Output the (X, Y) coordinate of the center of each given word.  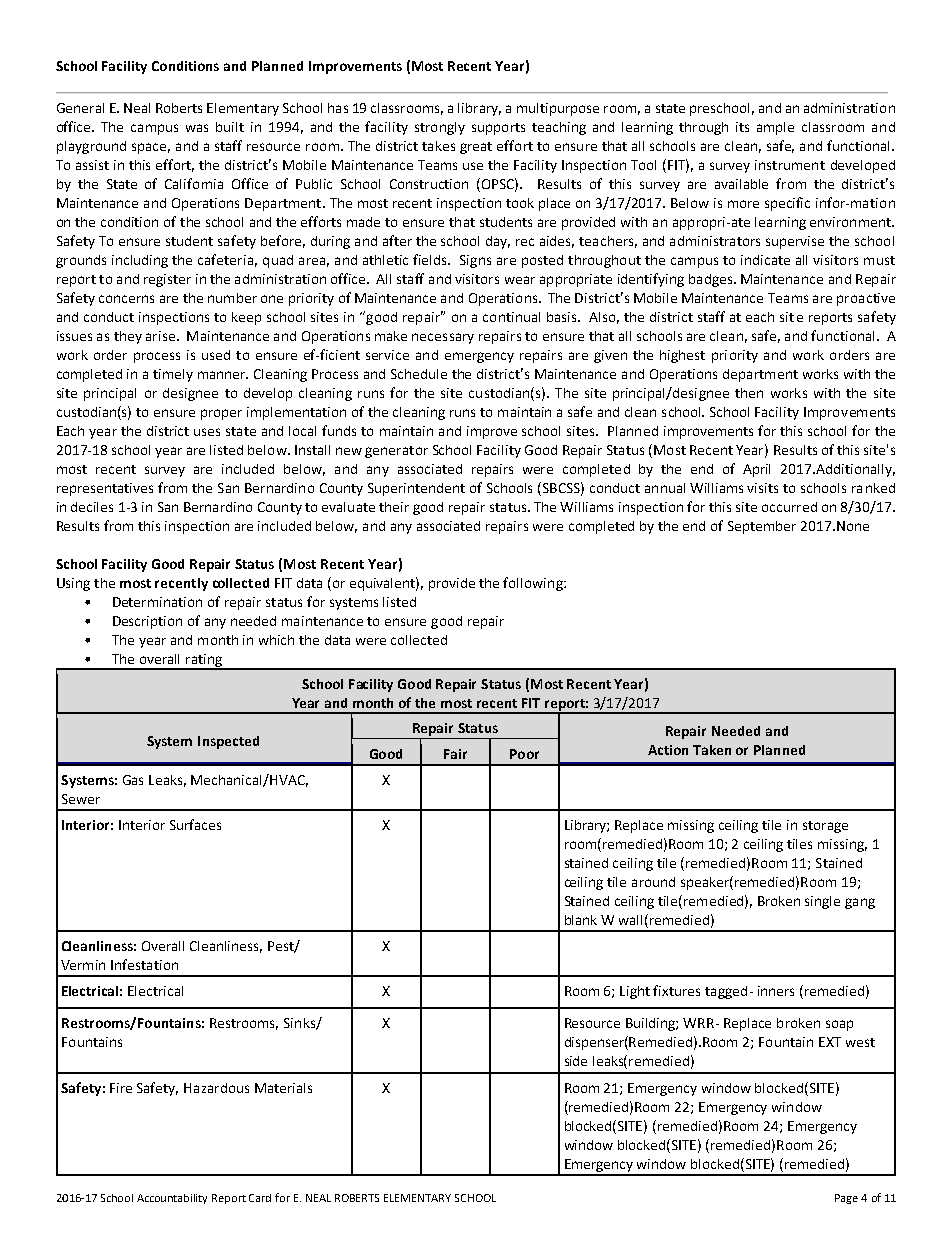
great (476, 148)
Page (846, 1199)
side (576, 1061)
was (197, 128)
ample (775, 128)
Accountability (172, 1199)
